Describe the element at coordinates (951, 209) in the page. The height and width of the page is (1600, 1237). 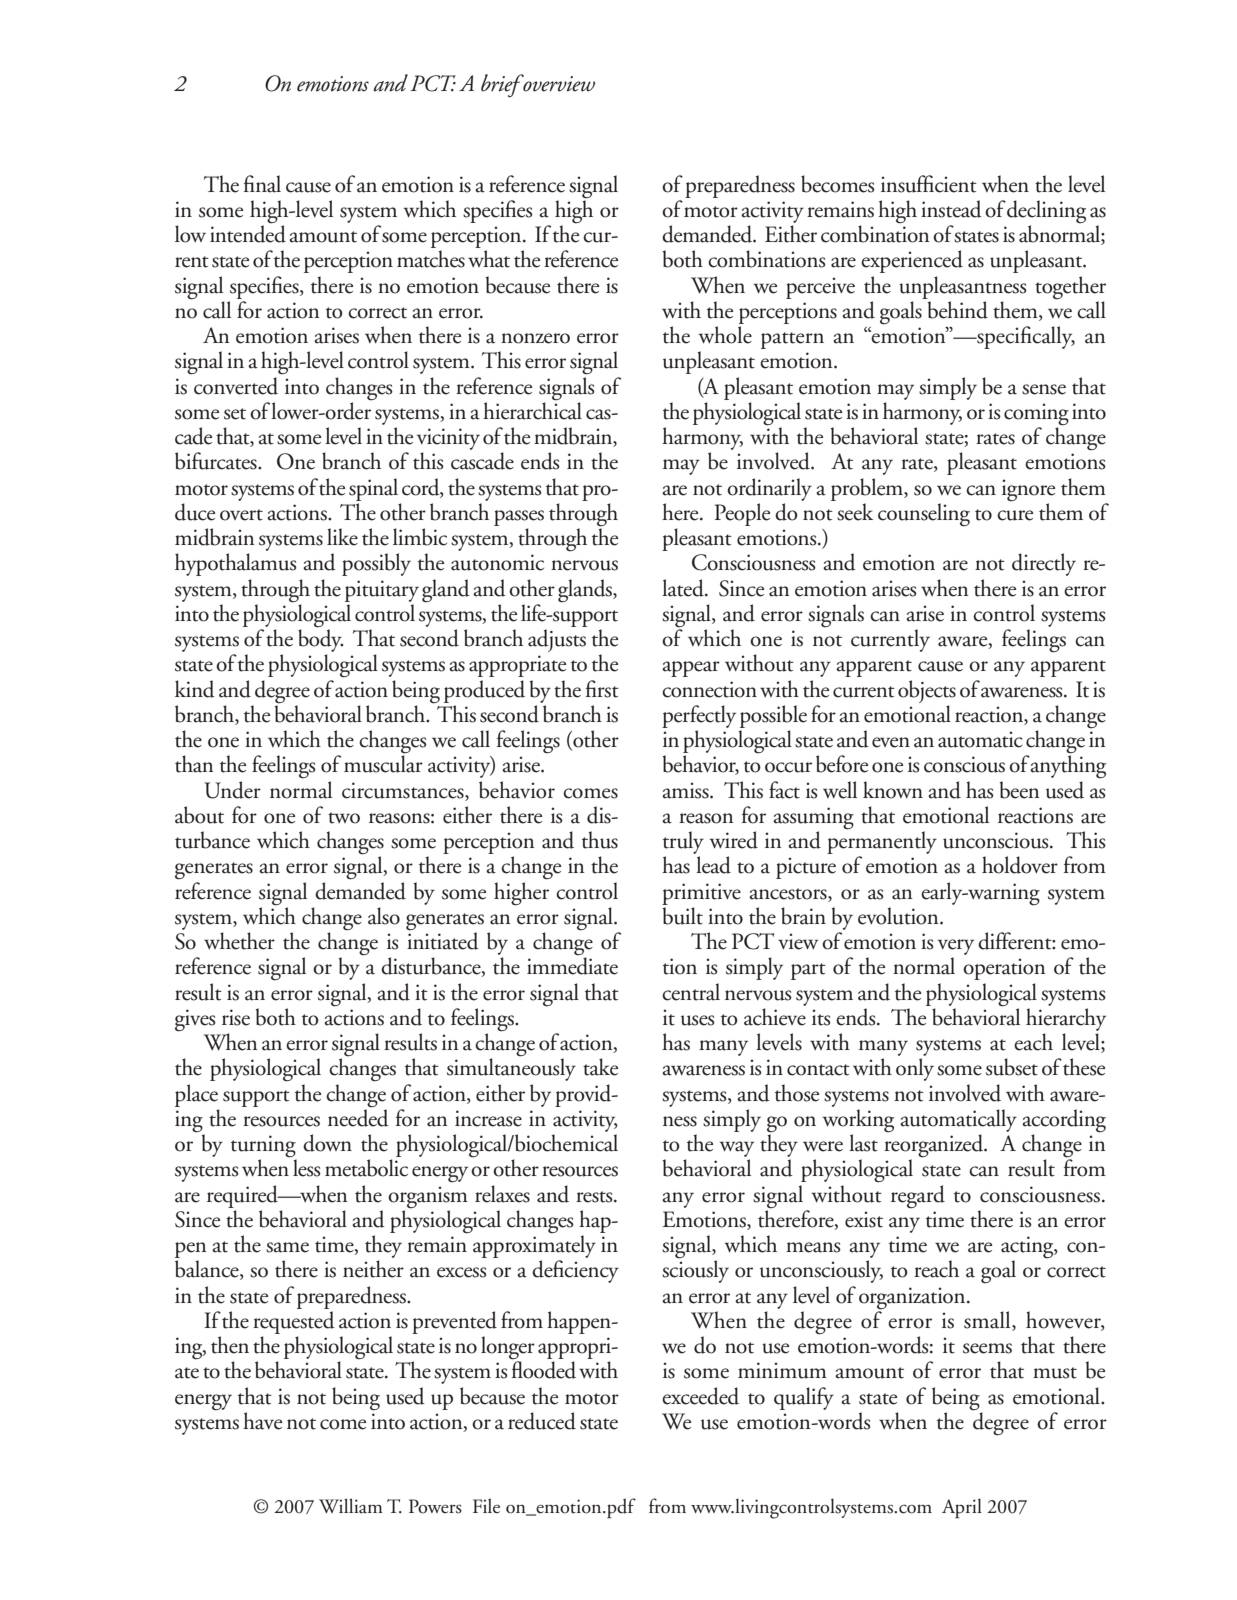
I see `instead` at that location.
